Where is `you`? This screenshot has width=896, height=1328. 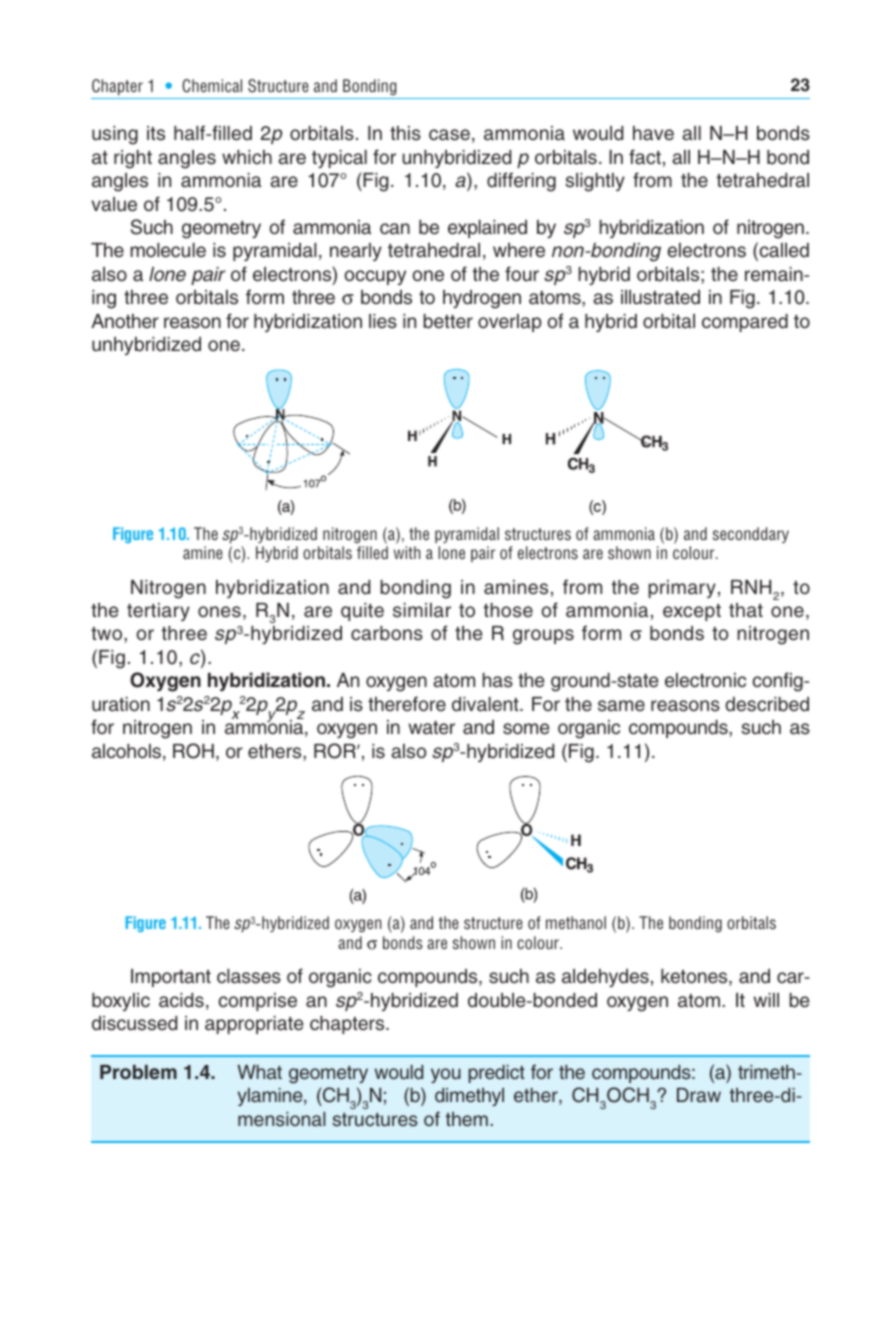
you is located at coordinates (446, 1075).
